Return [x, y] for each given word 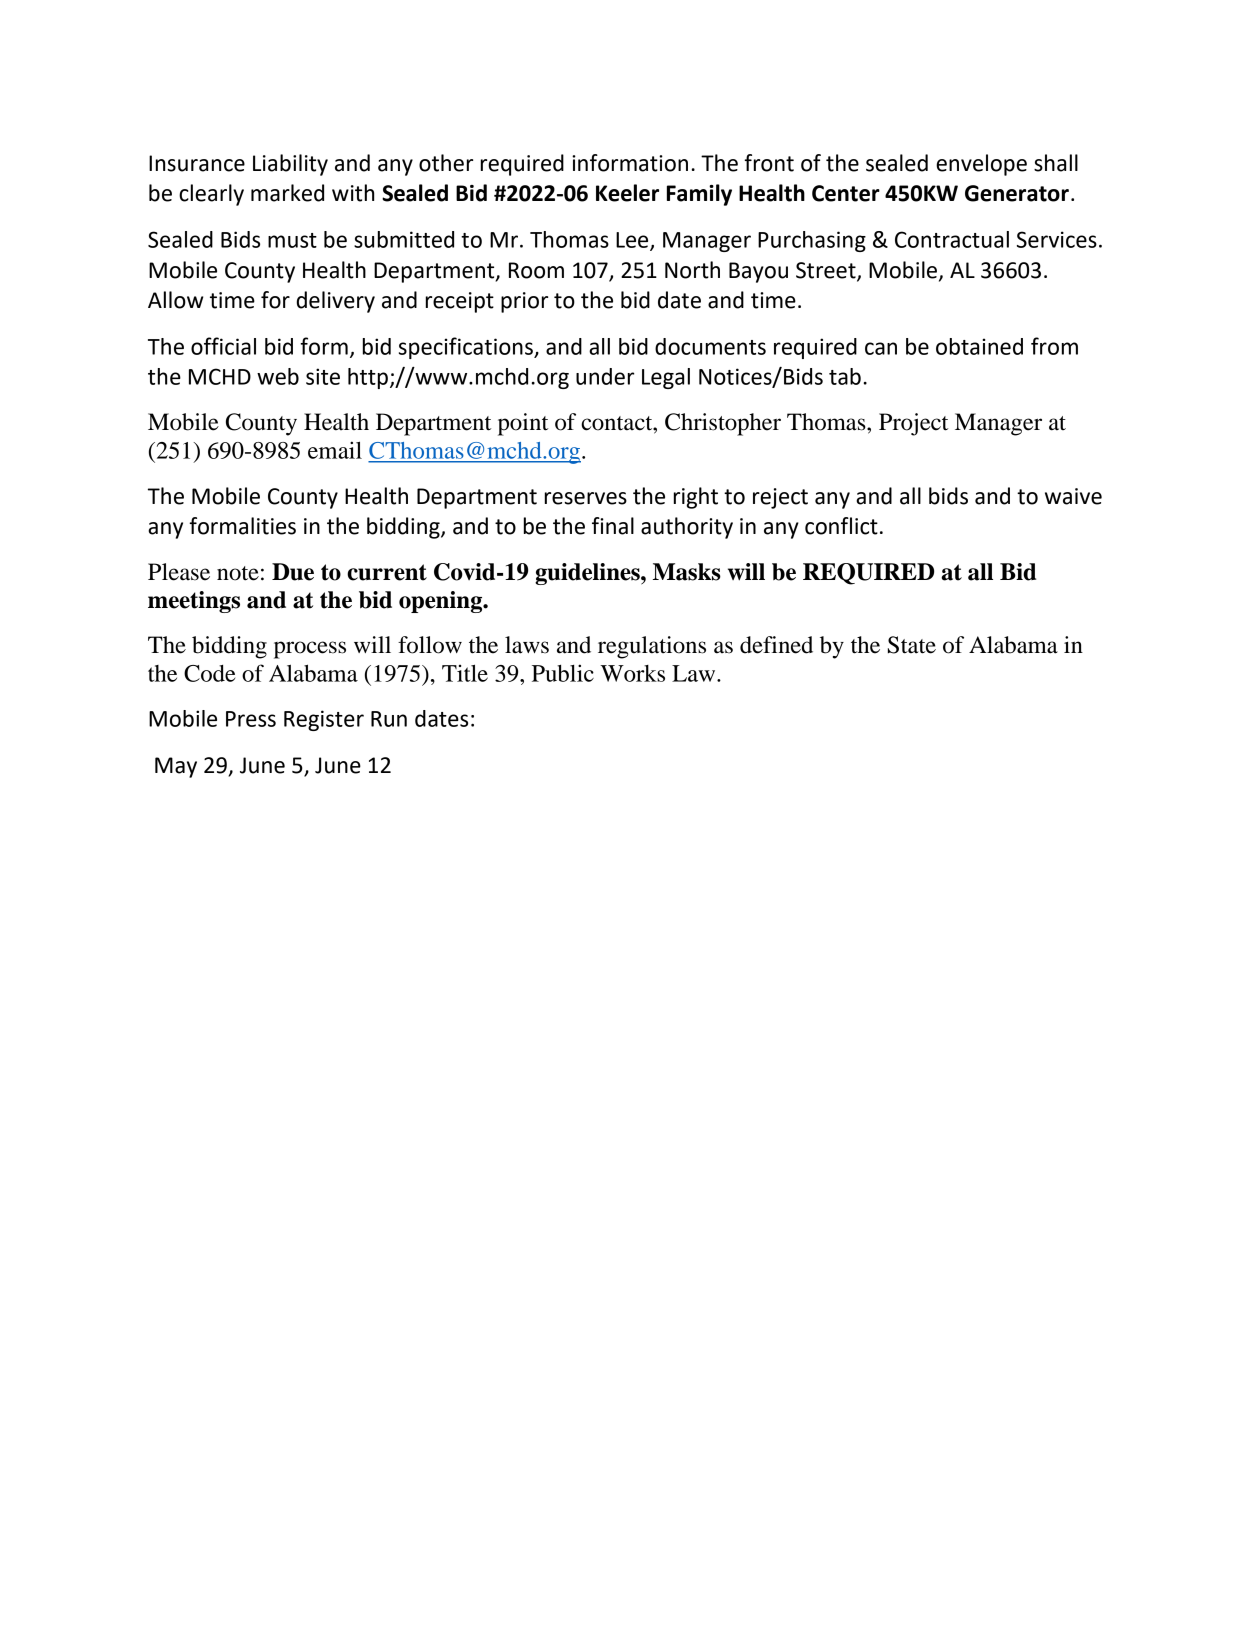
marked [287, 193]
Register [324, 720]
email [335, 450]
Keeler [627, 193]
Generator [1017, 193]
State [912, 645]
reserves [586, 498]
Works [632, 673]
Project [913, 424]
